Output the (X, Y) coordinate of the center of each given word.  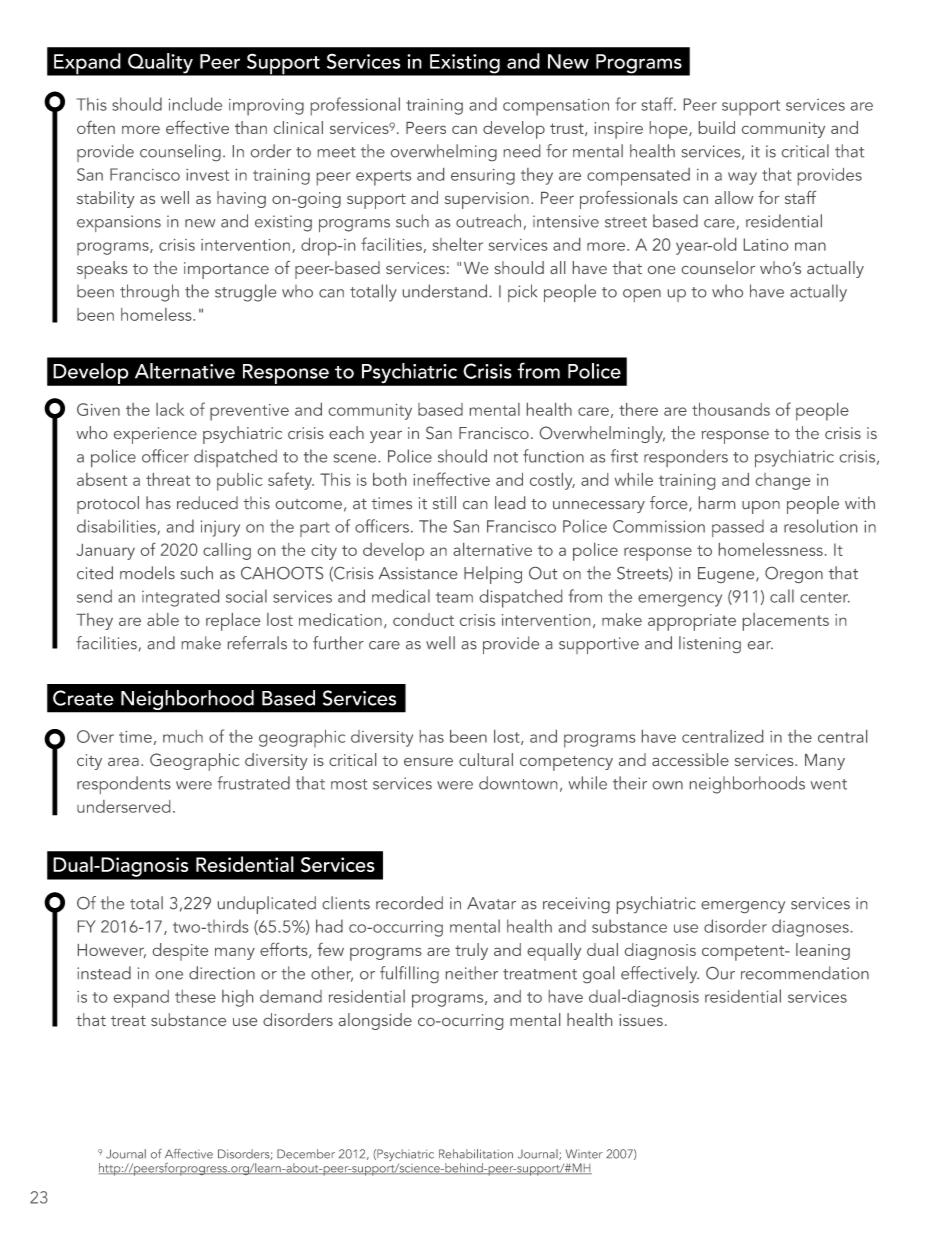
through (149, 293)
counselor (718, 267)
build (717, 127)
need (522, 151)
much (183, 736)
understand (445, 291)
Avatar (491, 903)
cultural (486, 759)
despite (180, 952)
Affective (189, 1154)
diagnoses (811, 928)
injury (220, 528)
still (444, 502)
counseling (180, 152)
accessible (690, 759)
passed (738, 528)
